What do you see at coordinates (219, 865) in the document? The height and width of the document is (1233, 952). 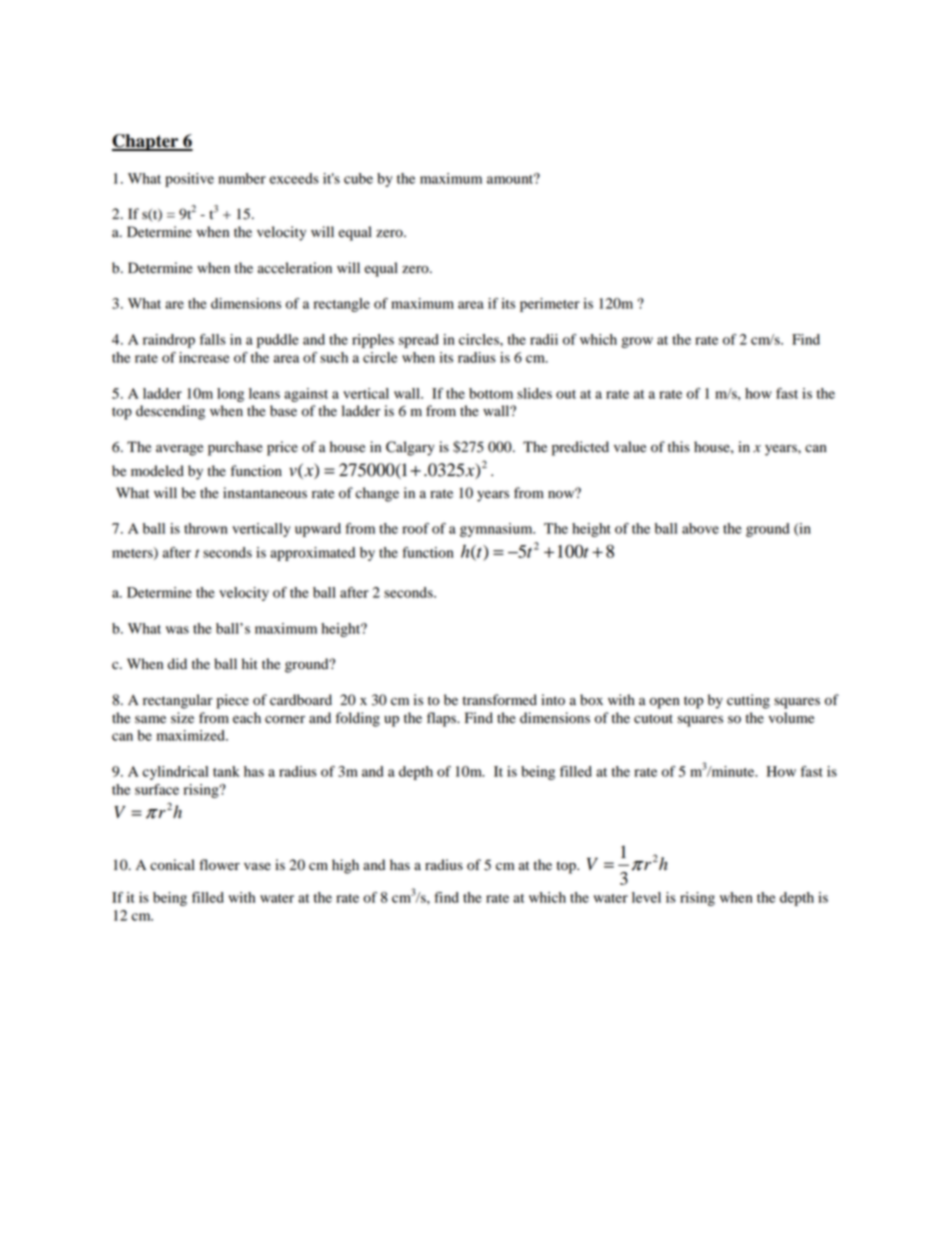 I see `flower` at bounding box center [219, 865].
